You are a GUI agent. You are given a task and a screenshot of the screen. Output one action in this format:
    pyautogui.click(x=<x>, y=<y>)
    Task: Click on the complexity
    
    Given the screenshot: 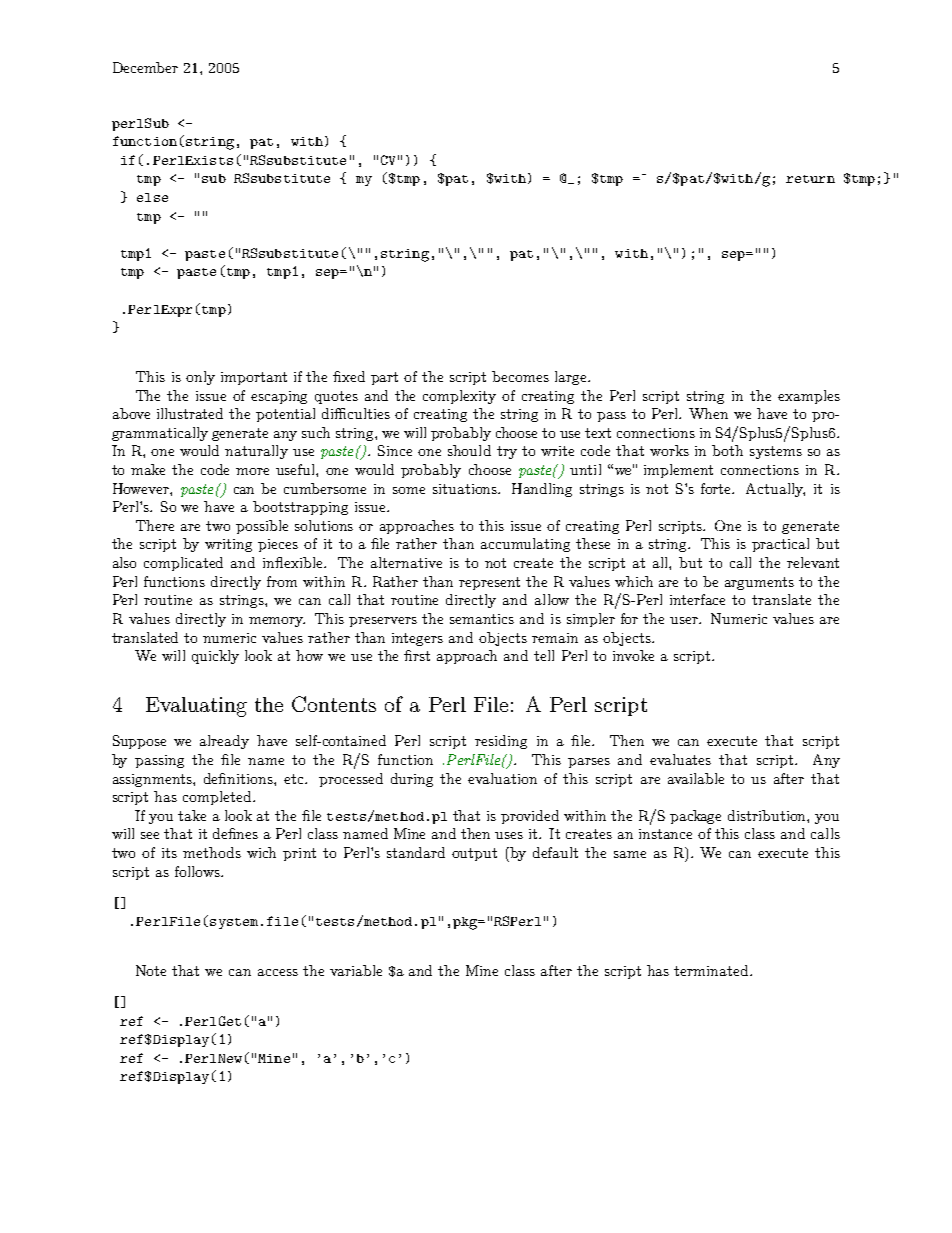 What is the action you would take?
    pyautogui.click(x=459, y=397)
